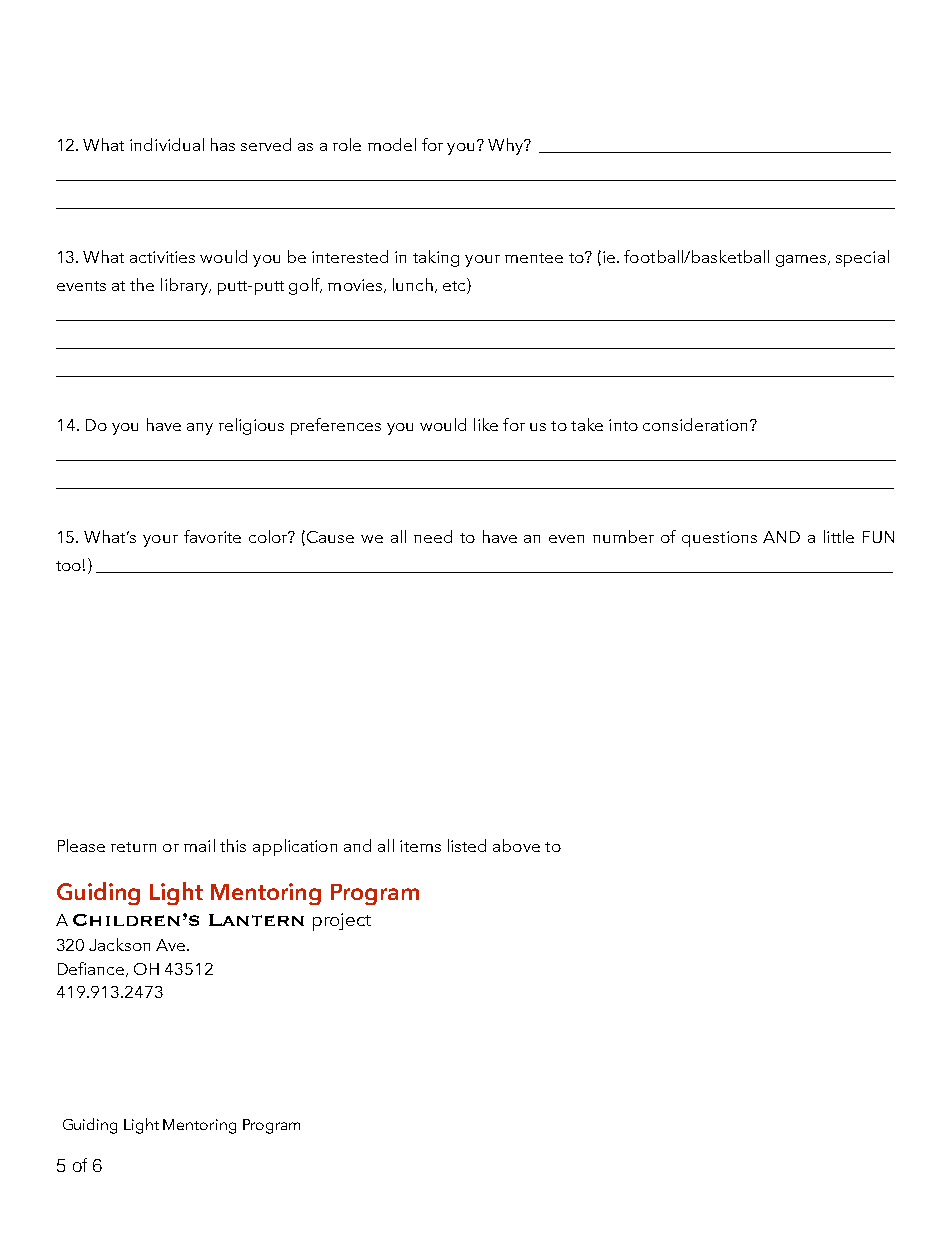 The height and width of the page is (1233, 952). I want to click on Why, so click(507, 146).
